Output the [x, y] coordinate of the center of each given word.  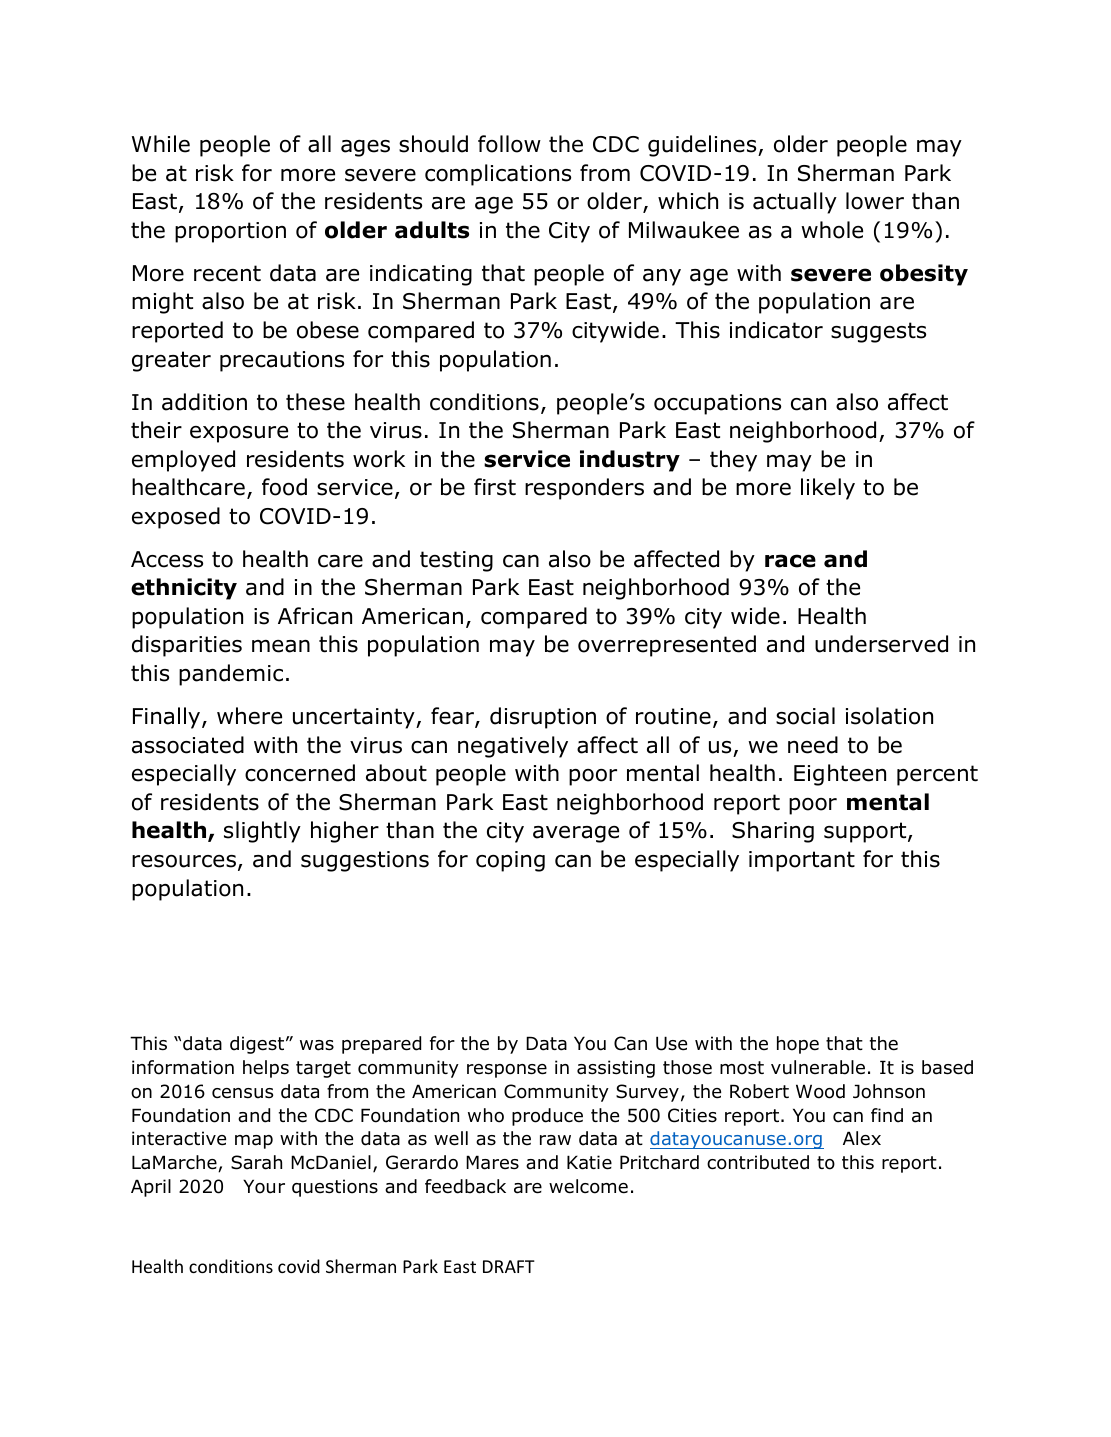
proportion [230, 232]
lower [875, 201]
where [249, 716]
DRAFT [509, 1266]
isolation [889, 716]
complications [498, 175]
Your [264, 1186]
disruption [543, 718]
